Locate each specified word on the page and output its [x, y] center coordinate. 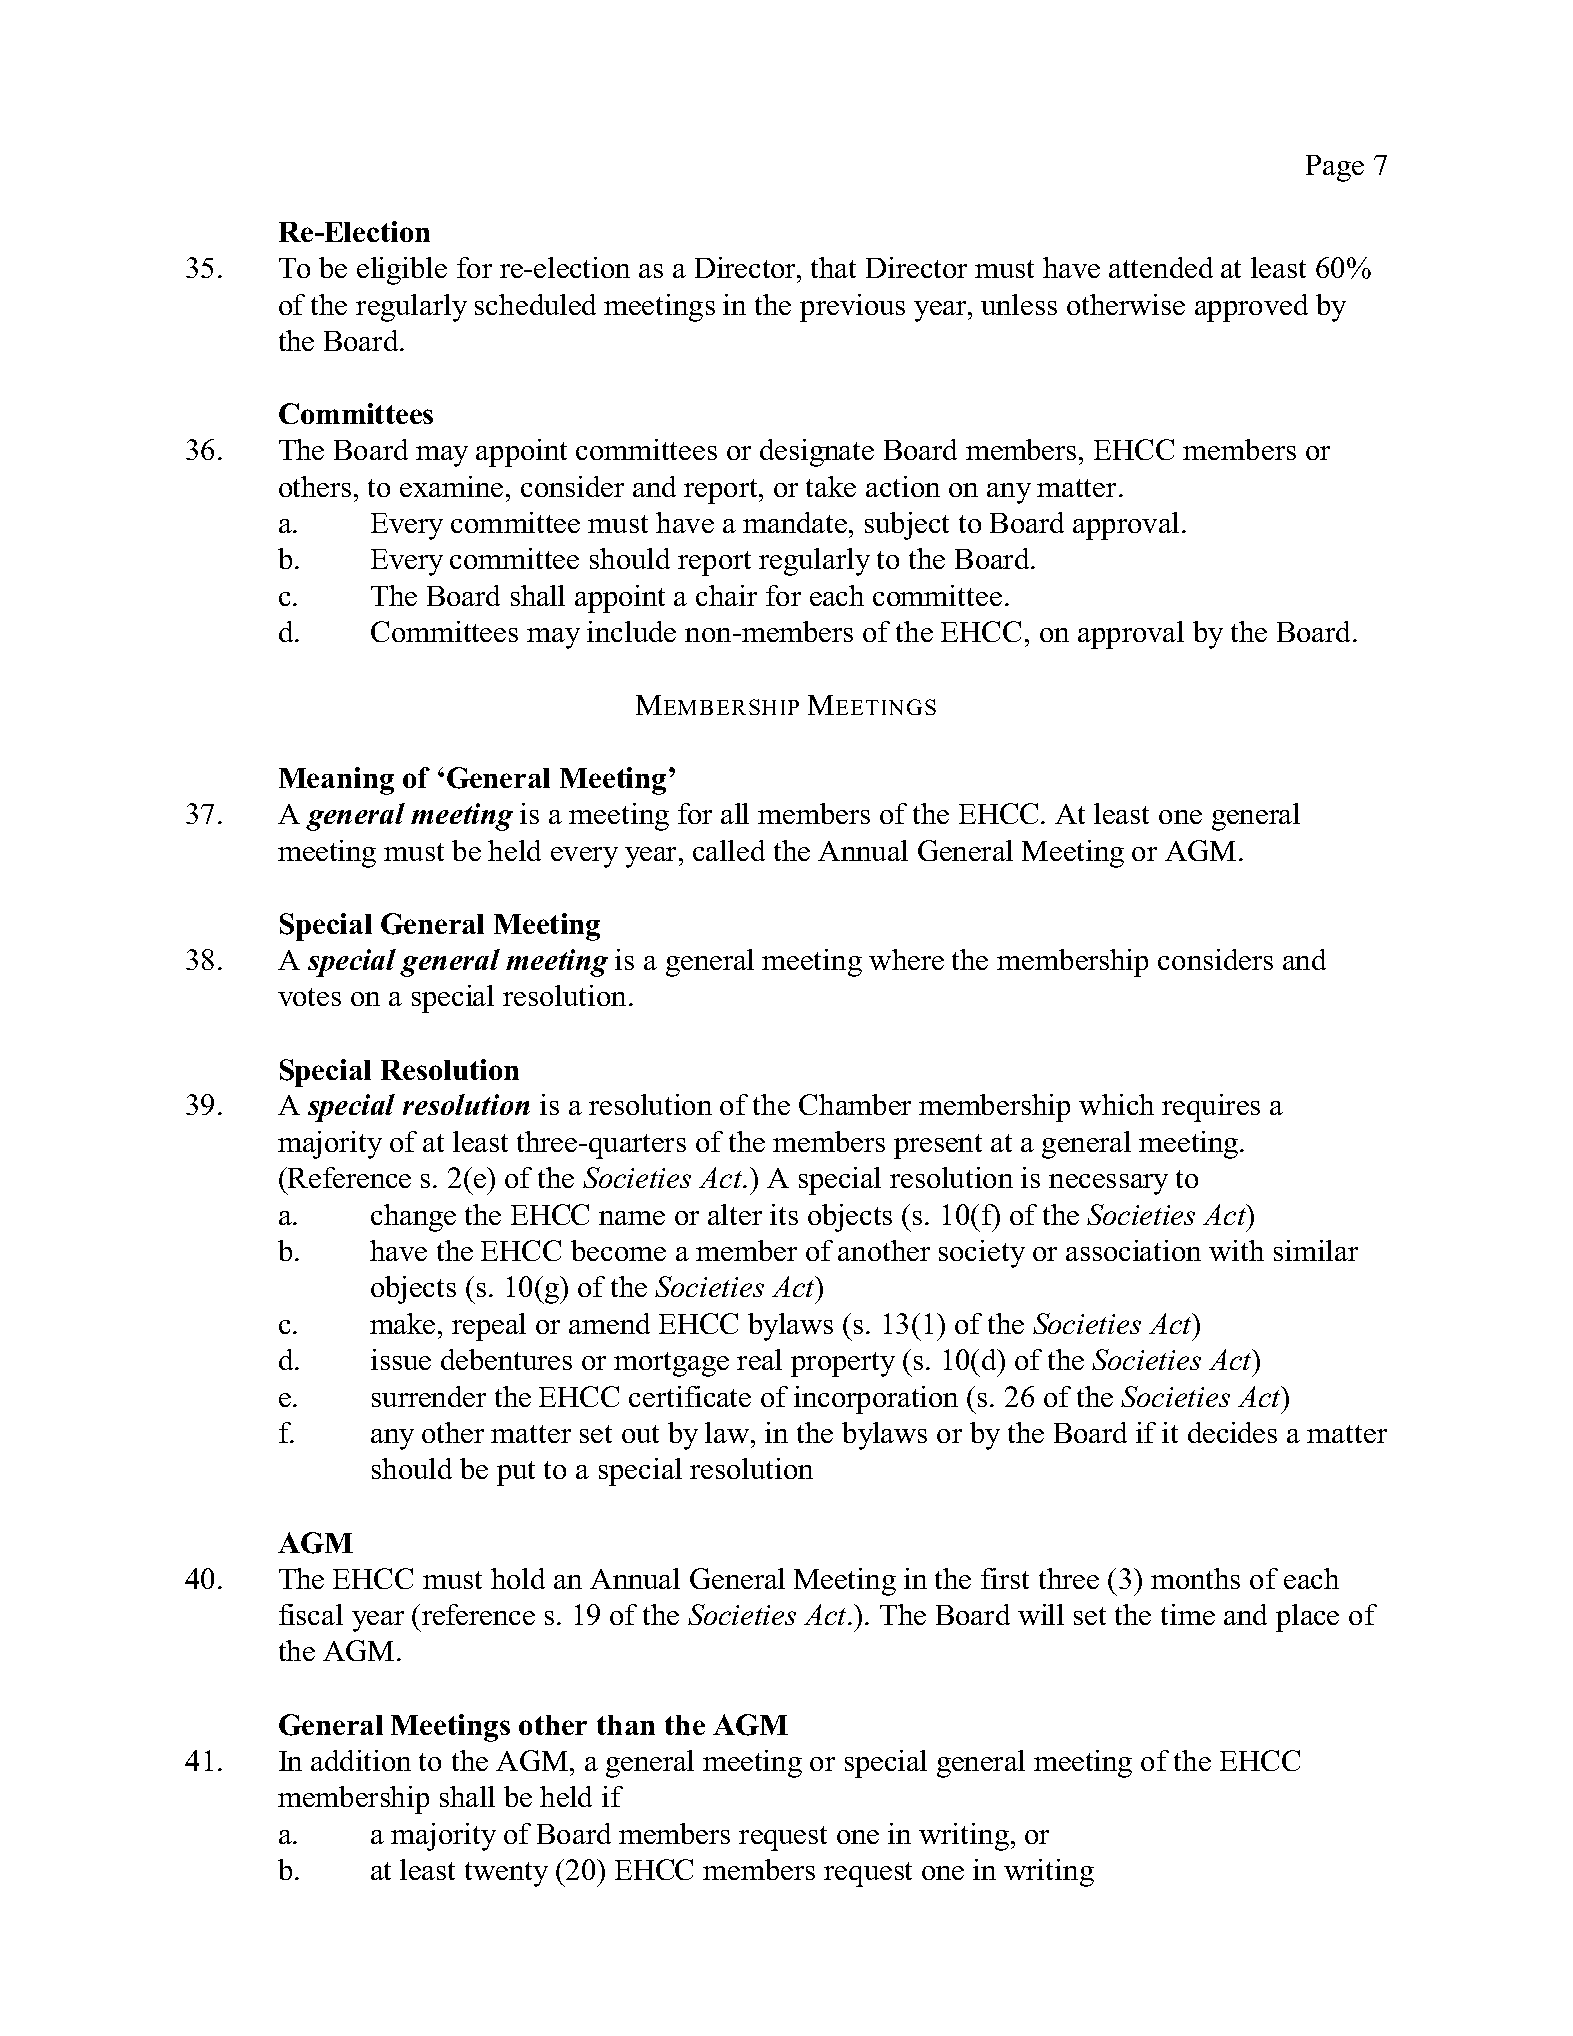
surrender [429, 1396]
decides [1232, 1432]
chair [726, 595]
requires [1211, 1108]
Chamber [855, 1104]
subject [907, 526]
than [626, 1725]
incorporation [876, 1400]
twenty [506, 1874]
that [833, 267]
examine [451, 486]
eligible [402, 271]
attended [1161, 267]
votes [309, 997]
